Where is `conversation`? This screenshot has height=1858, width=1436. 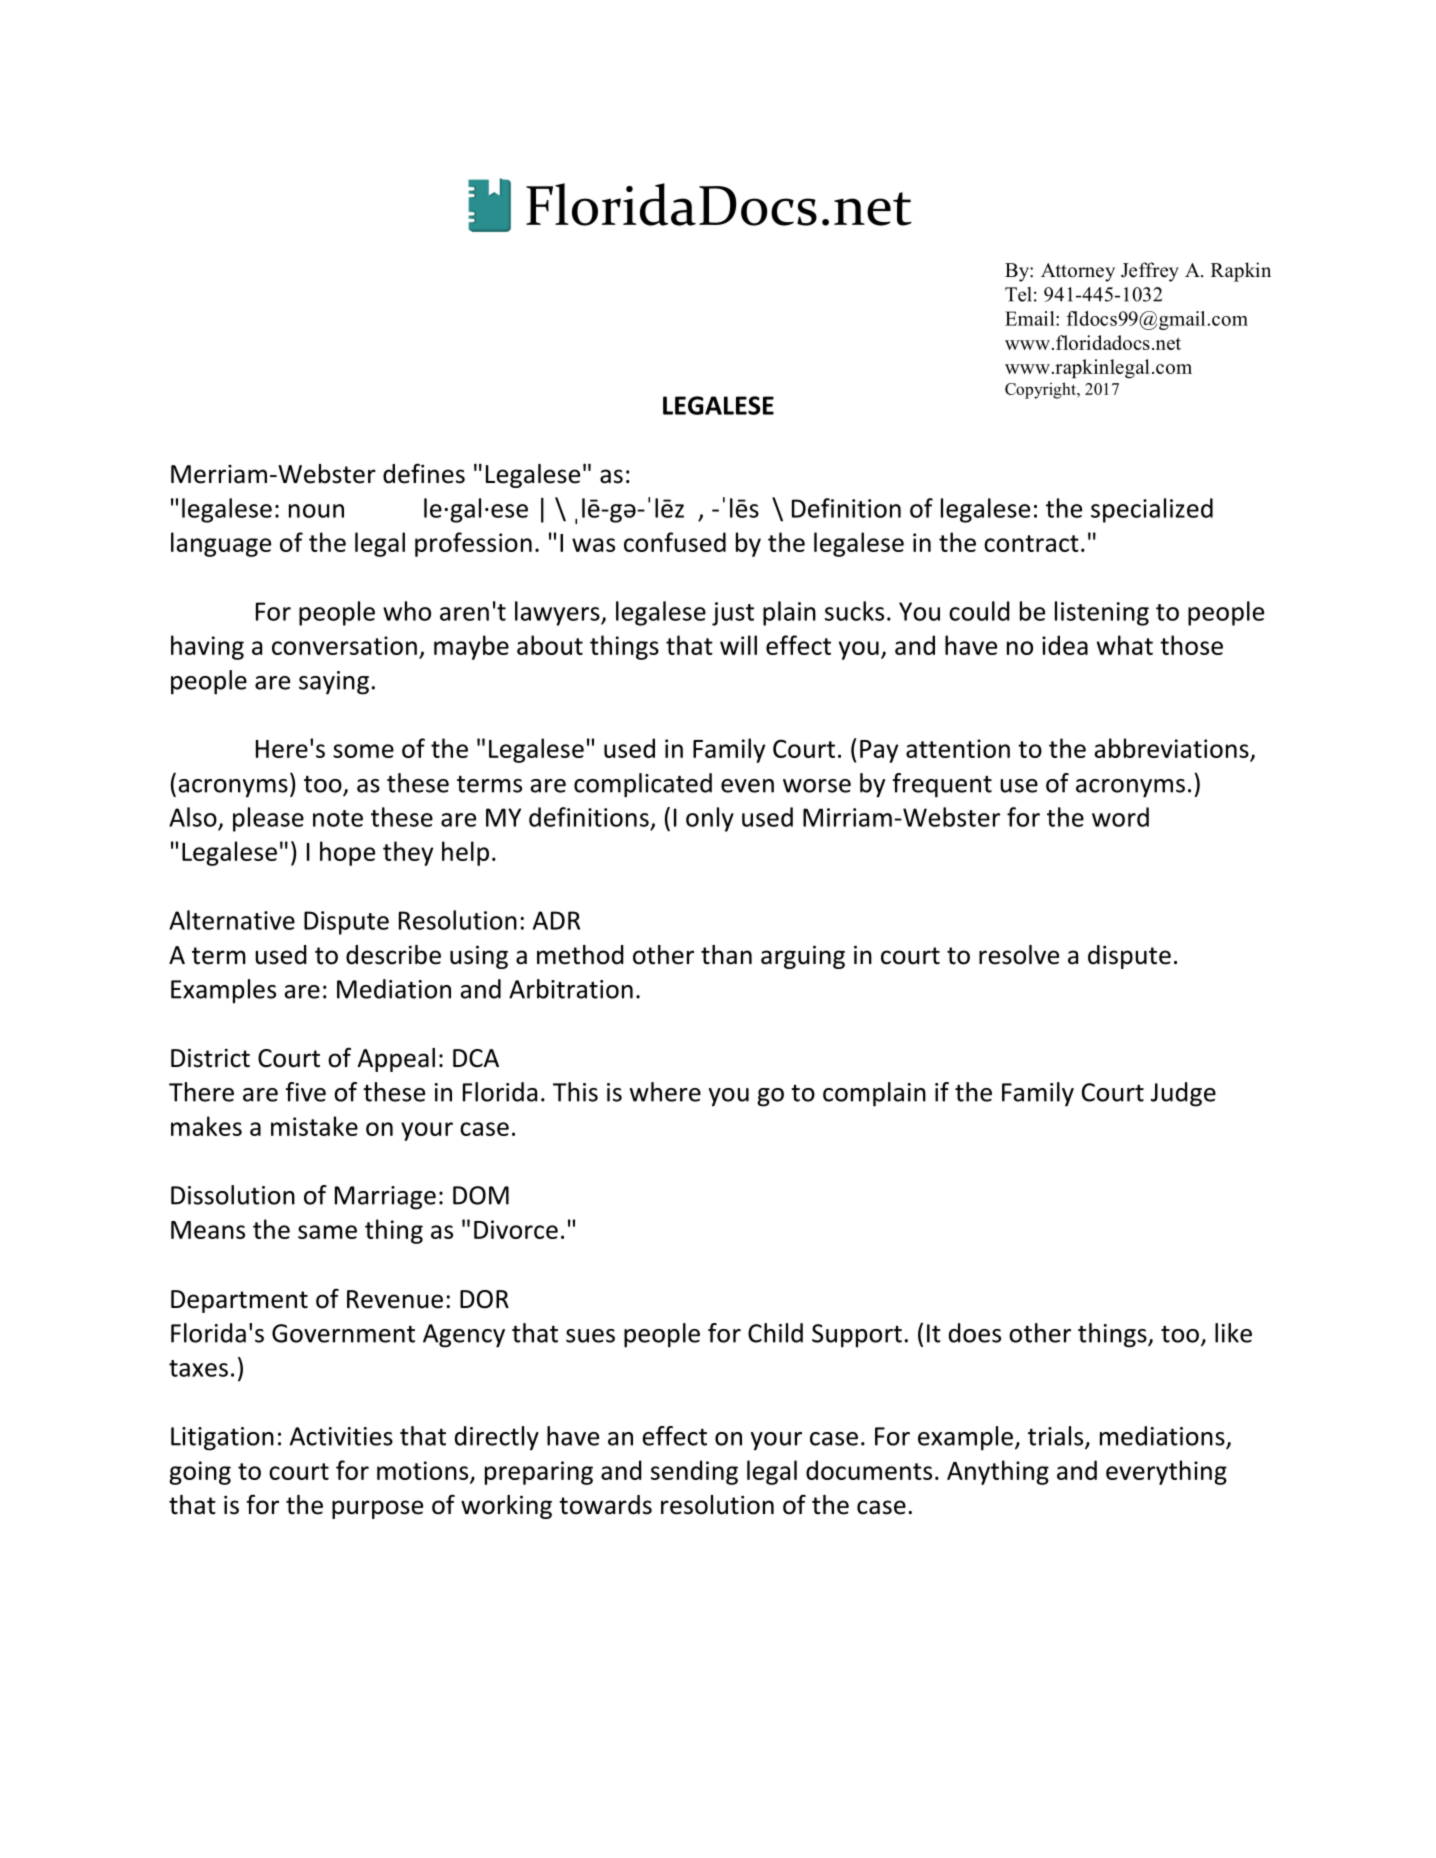
conversation is located at coordinates (344, 645).
